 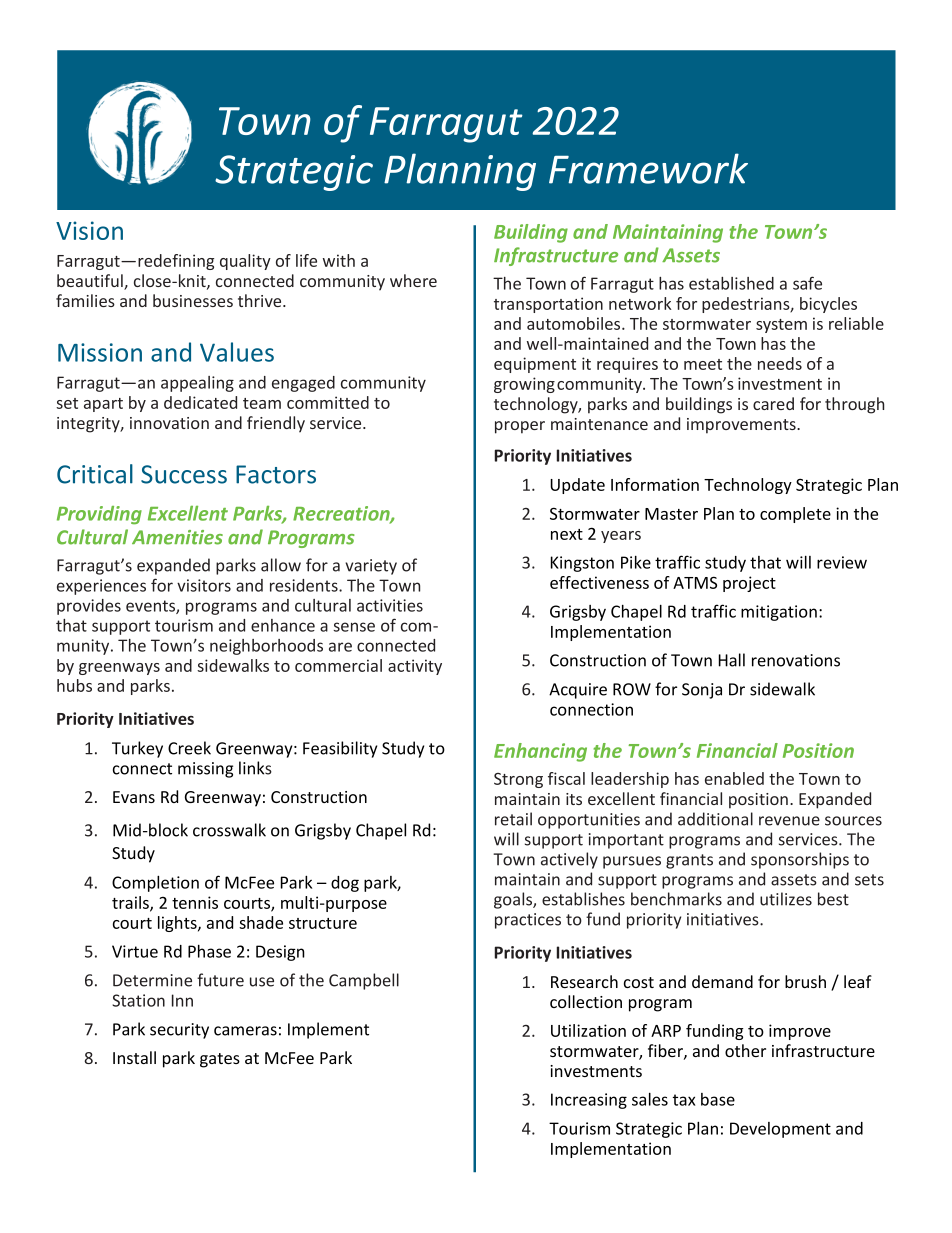 What do you see at coordinates (266, 647) in the document?
I see `neighborhoods` at bounding box center [266, 647].
